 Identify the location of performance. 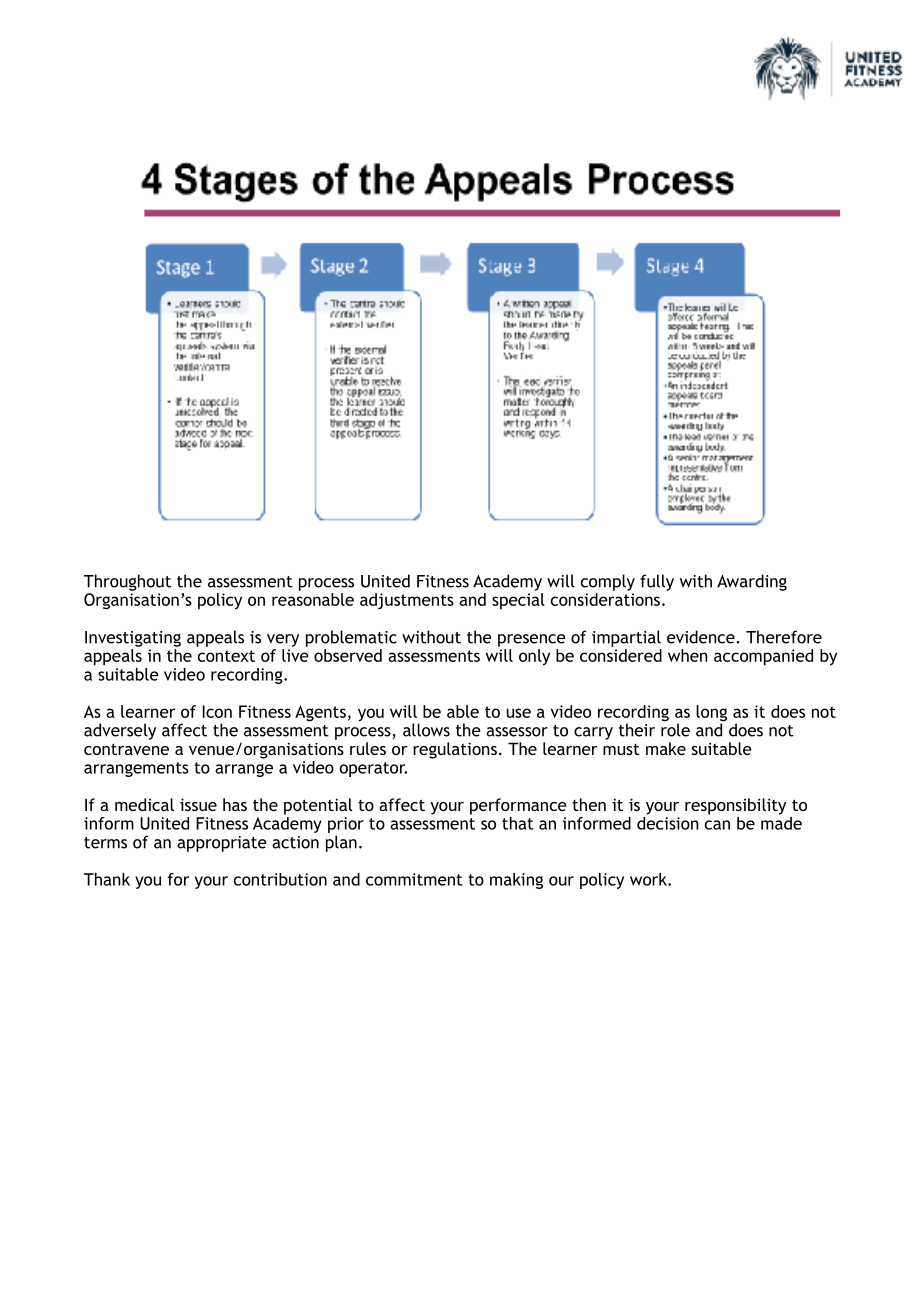
(518, 806).
